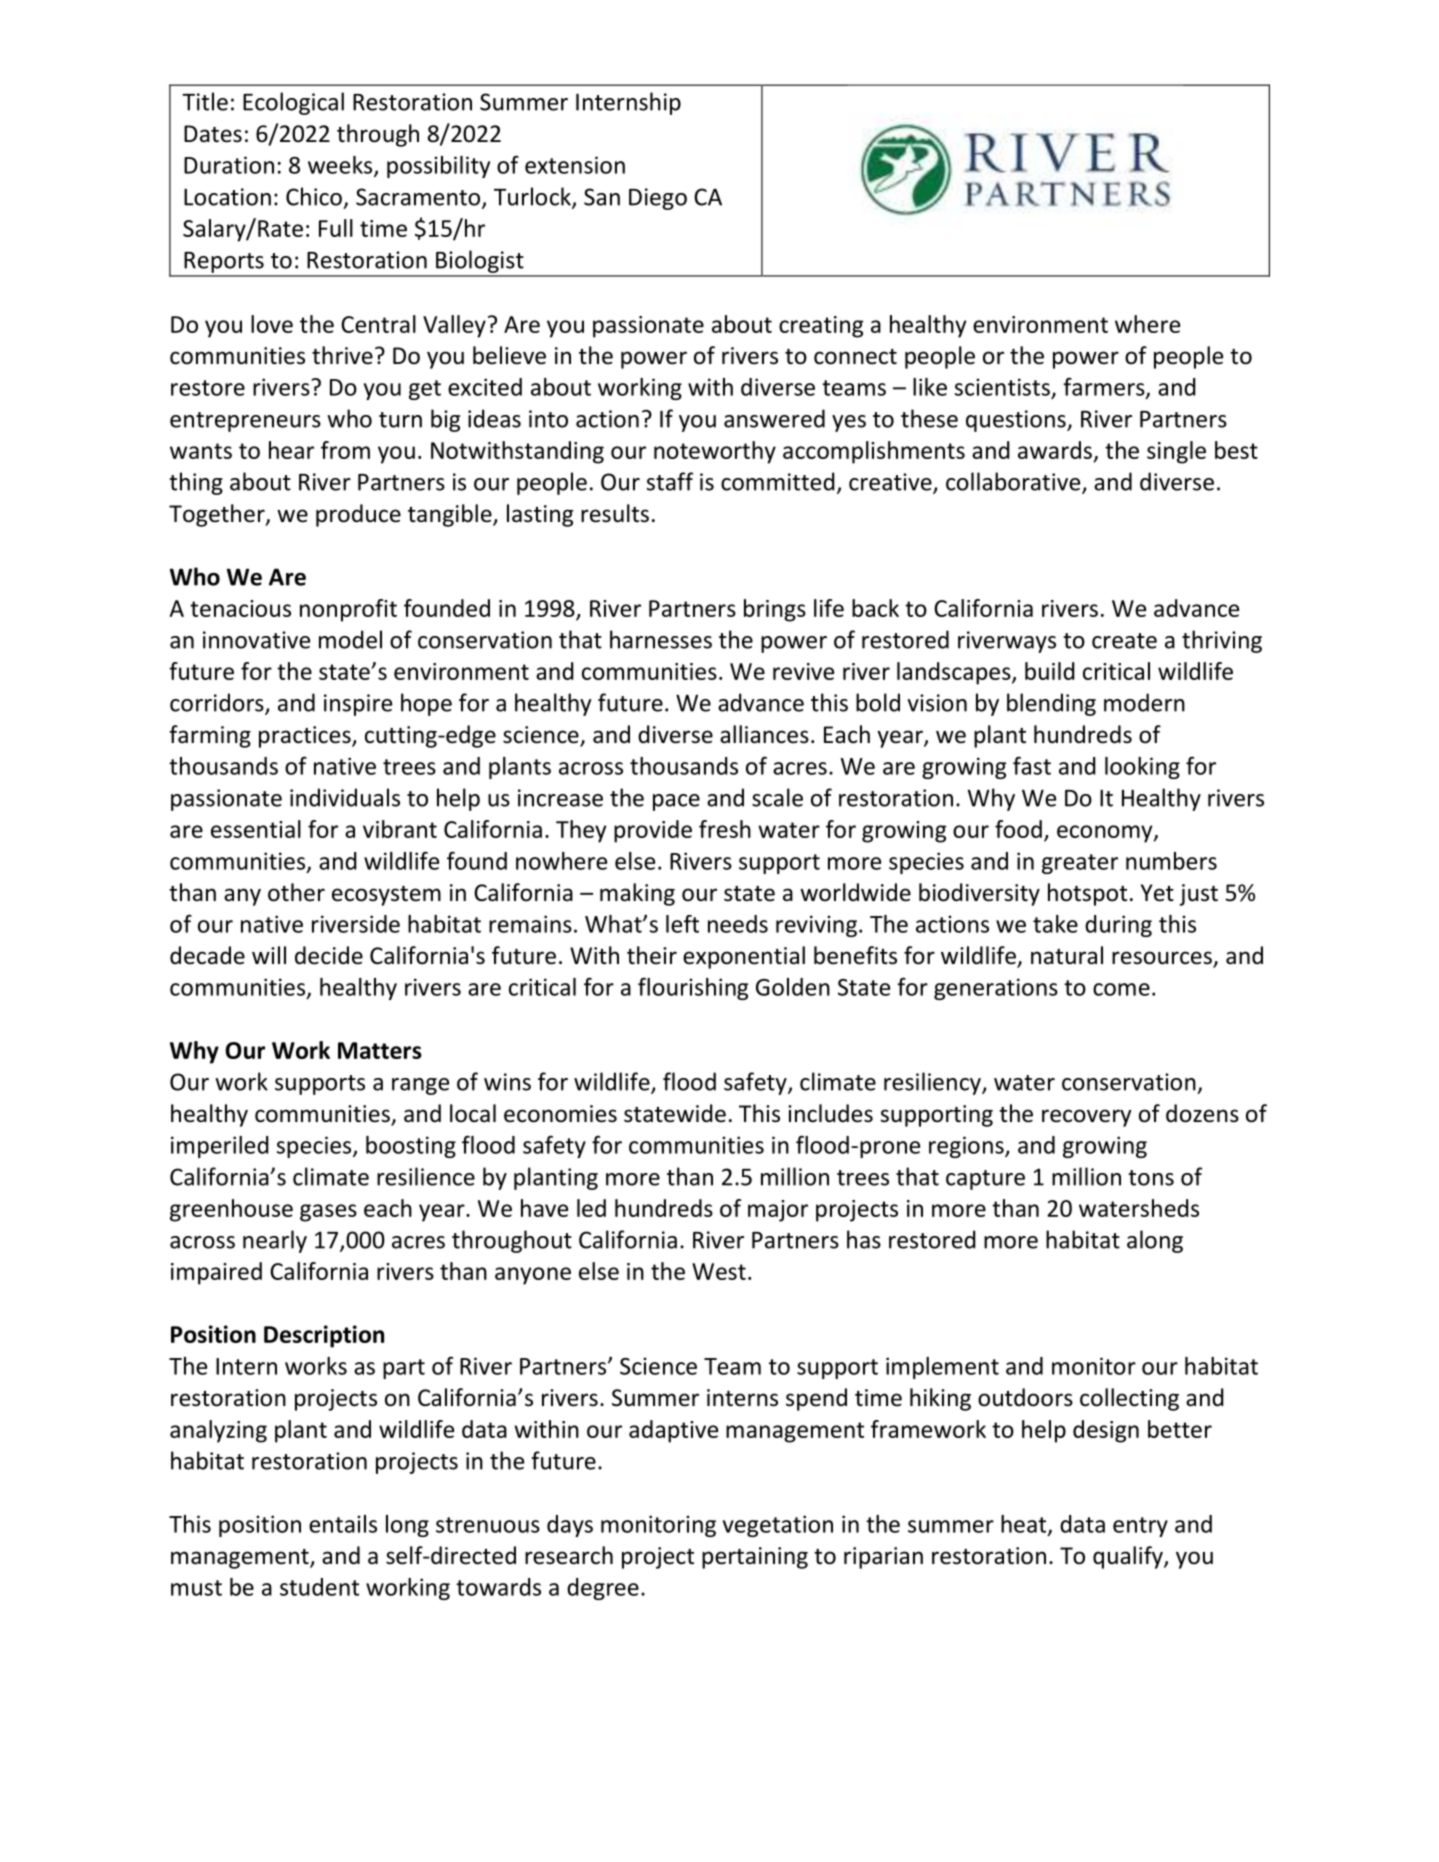 The image size is (1439, 1862). Describe the element at coordinates (658, 199) in the document. I see `Diego` at that location.
